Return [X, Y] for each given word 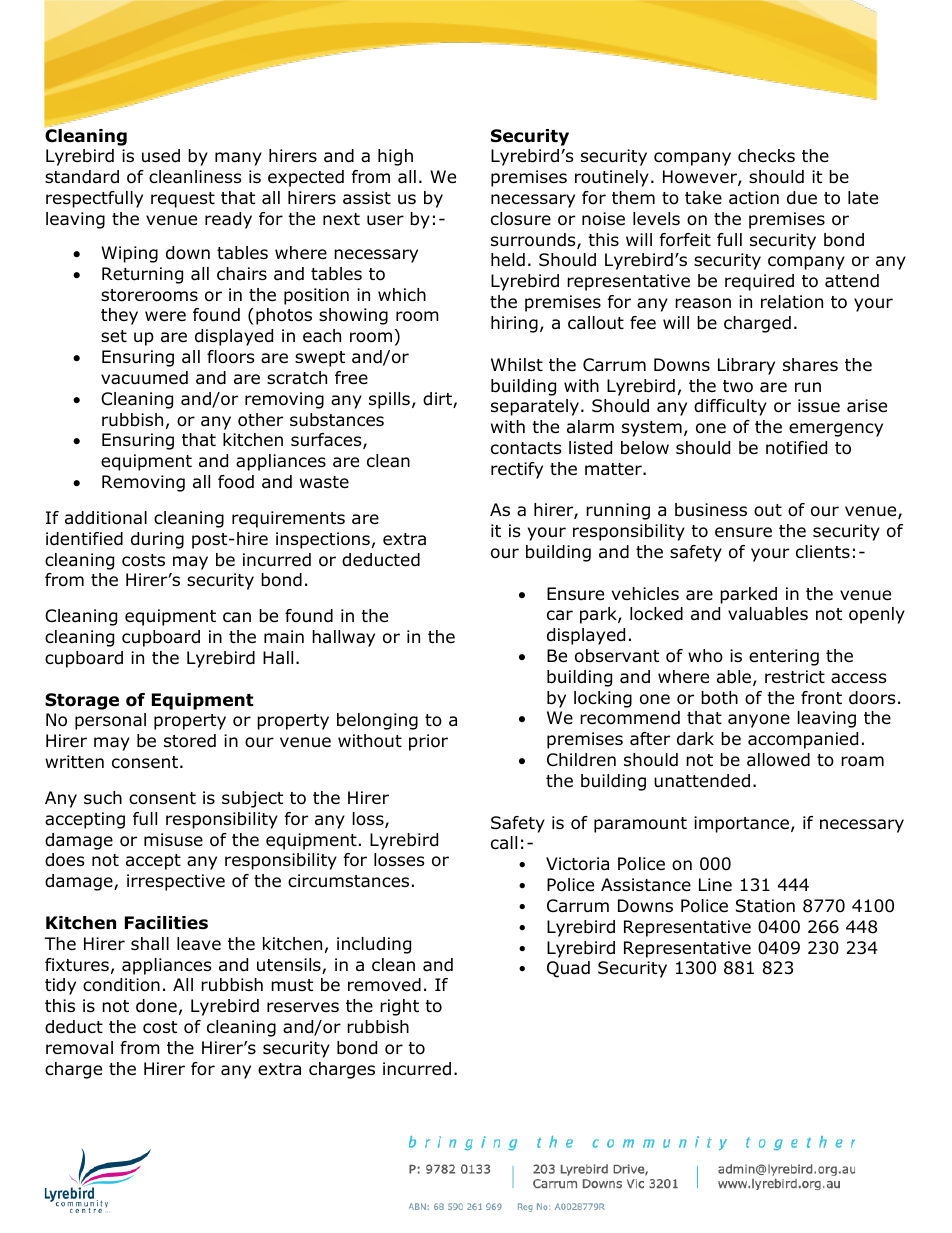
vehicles [645, 594]
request [183, 200]
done [156, 1006]
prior [428, 742]
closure [521, 219]
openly [877, 615]
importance [741, 824]
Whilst [517, 364]
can [237, 617]
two [738, 386]
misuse [173, 840]
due [802, 198]
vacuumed [144, 378]
